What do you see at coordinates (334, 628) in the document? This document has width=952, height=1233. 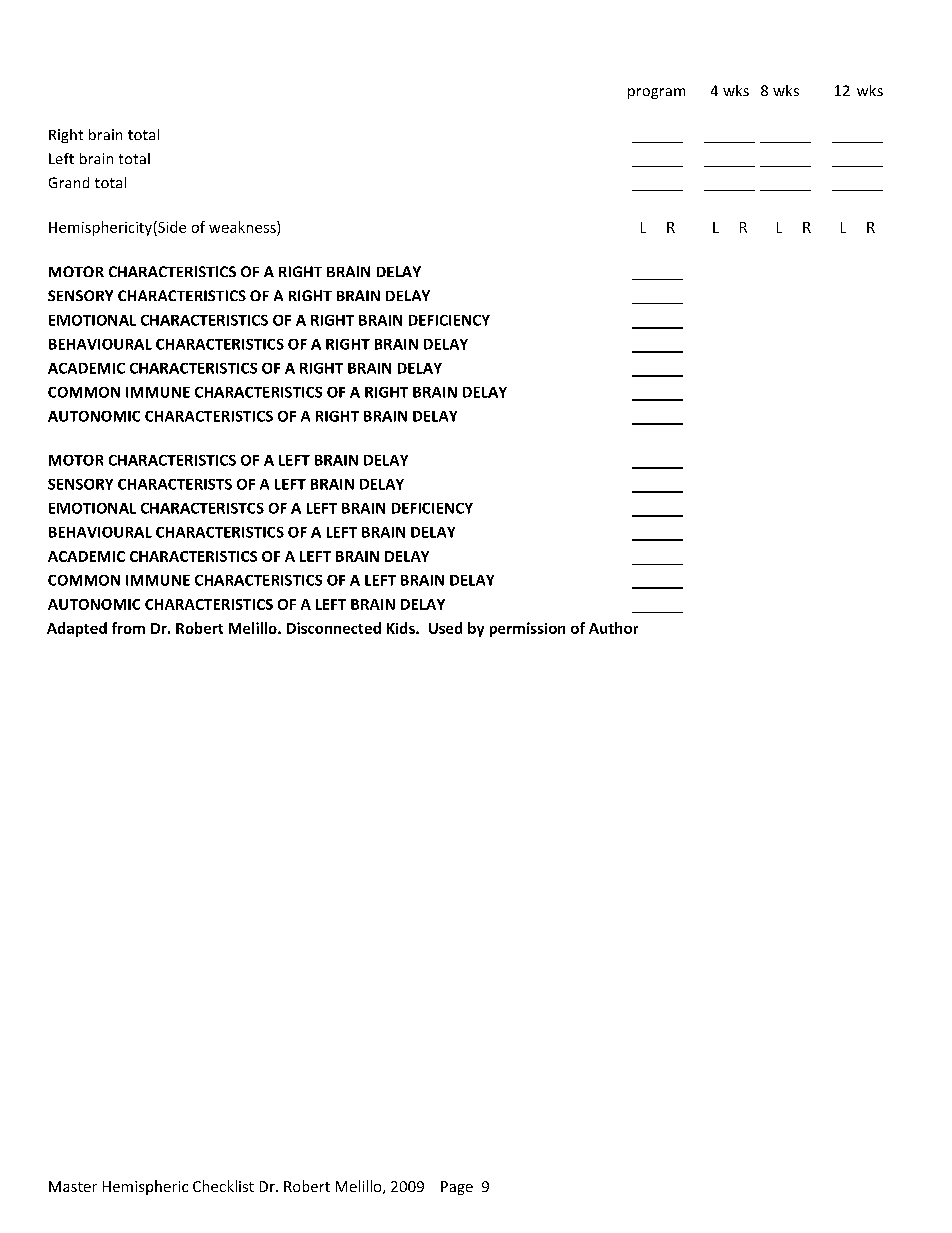 I see `Disconnected` at bounding box center [334, 628].
